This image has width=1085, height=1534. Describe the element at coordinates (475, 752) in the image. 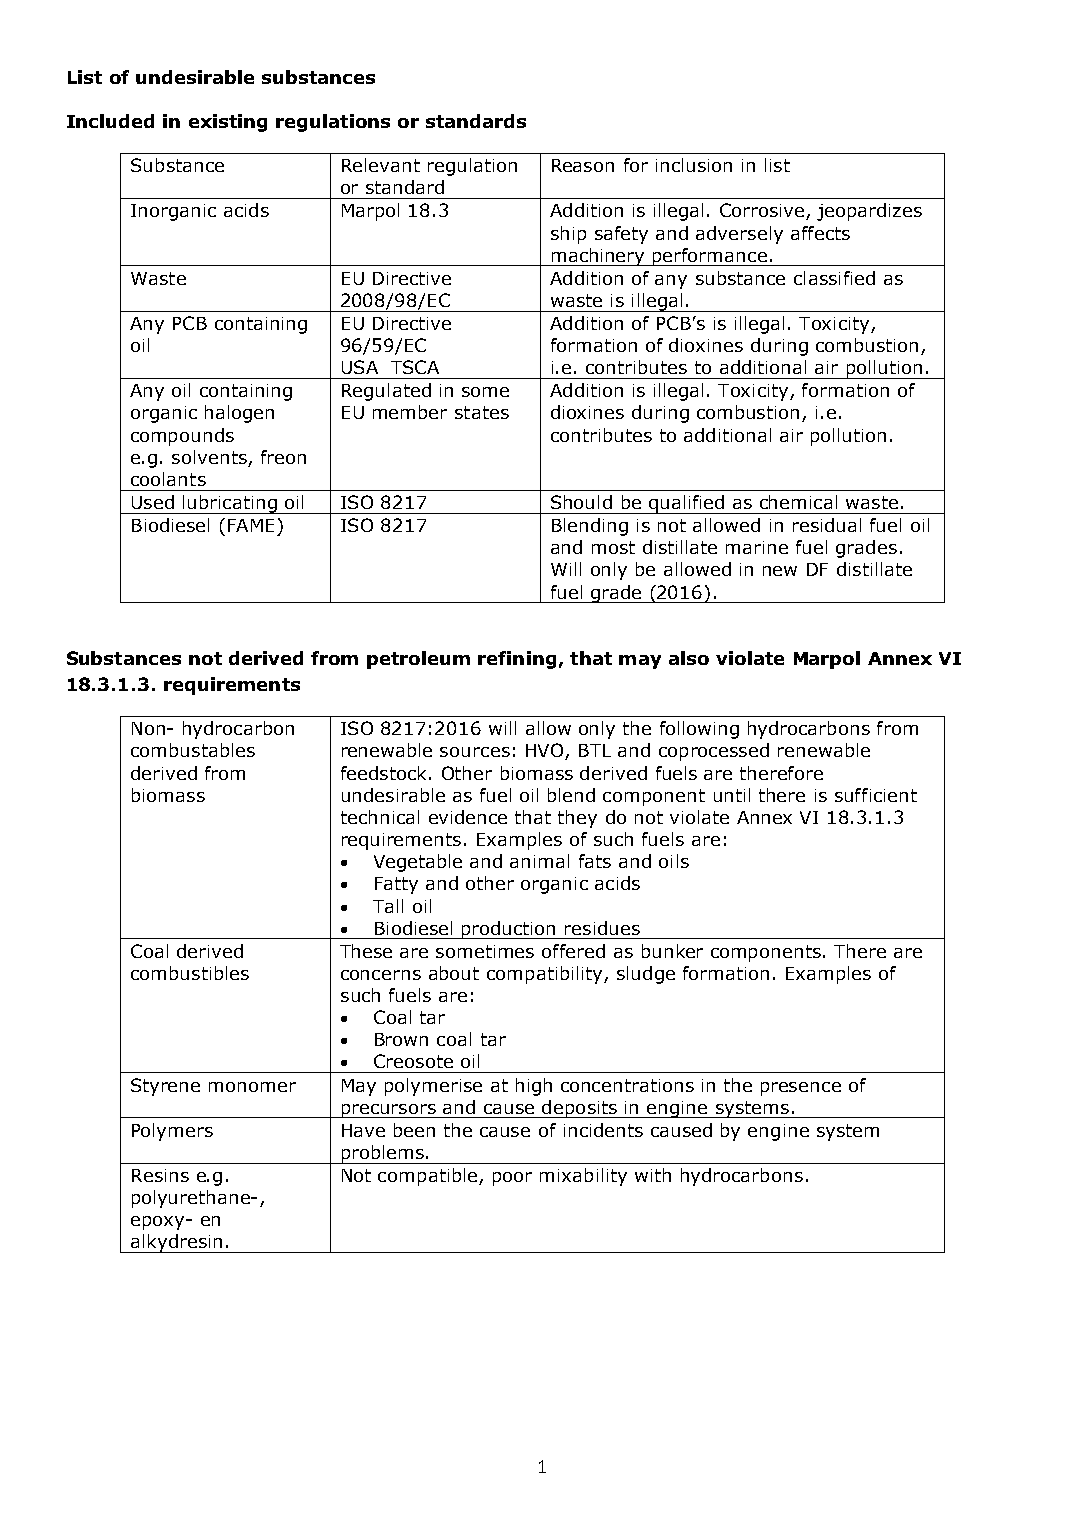

I see `sources` at that location.
